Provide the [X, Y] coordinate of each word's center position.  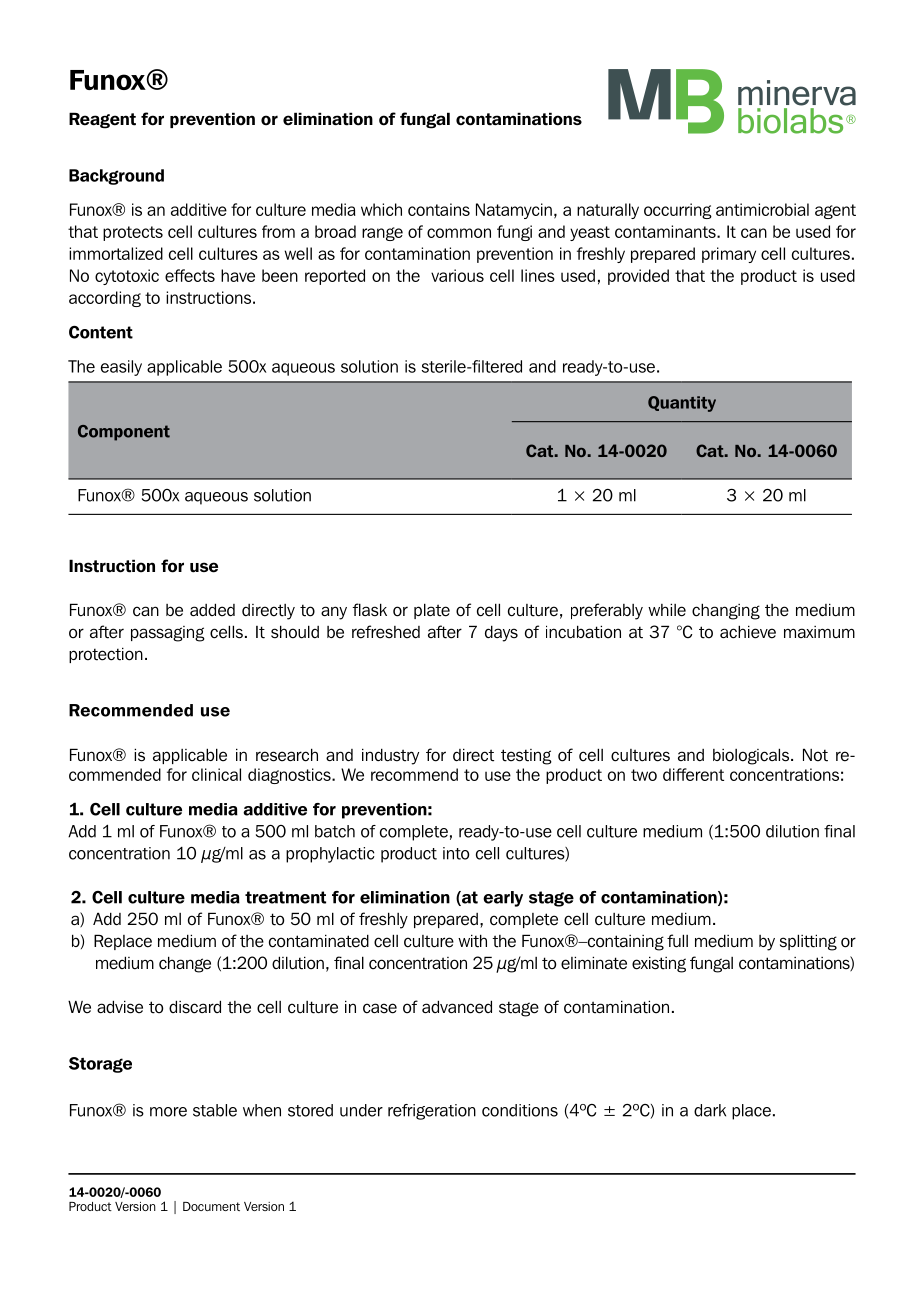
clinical [216, 774]
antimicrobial [762, 209]
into [456, 853]
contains [439, 209]
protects [133, 233]
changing [726, 611]
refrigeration [432, 1112]
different [693, 774]
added [212, 610]
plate [432, 611]
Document [211, 1206]
